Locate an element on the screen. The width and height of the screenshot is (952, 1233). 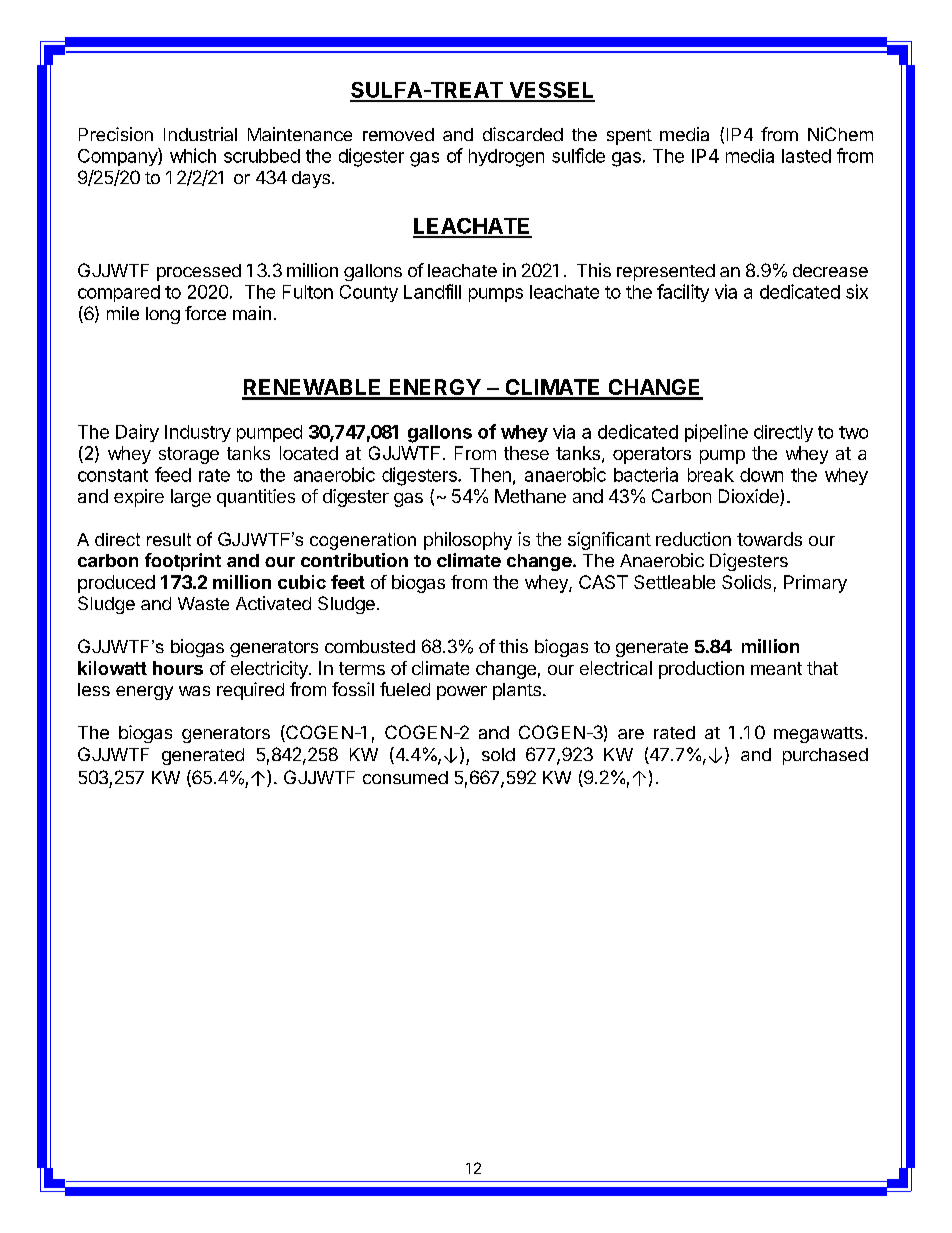
purchased is located at coordinates (825, 756).
